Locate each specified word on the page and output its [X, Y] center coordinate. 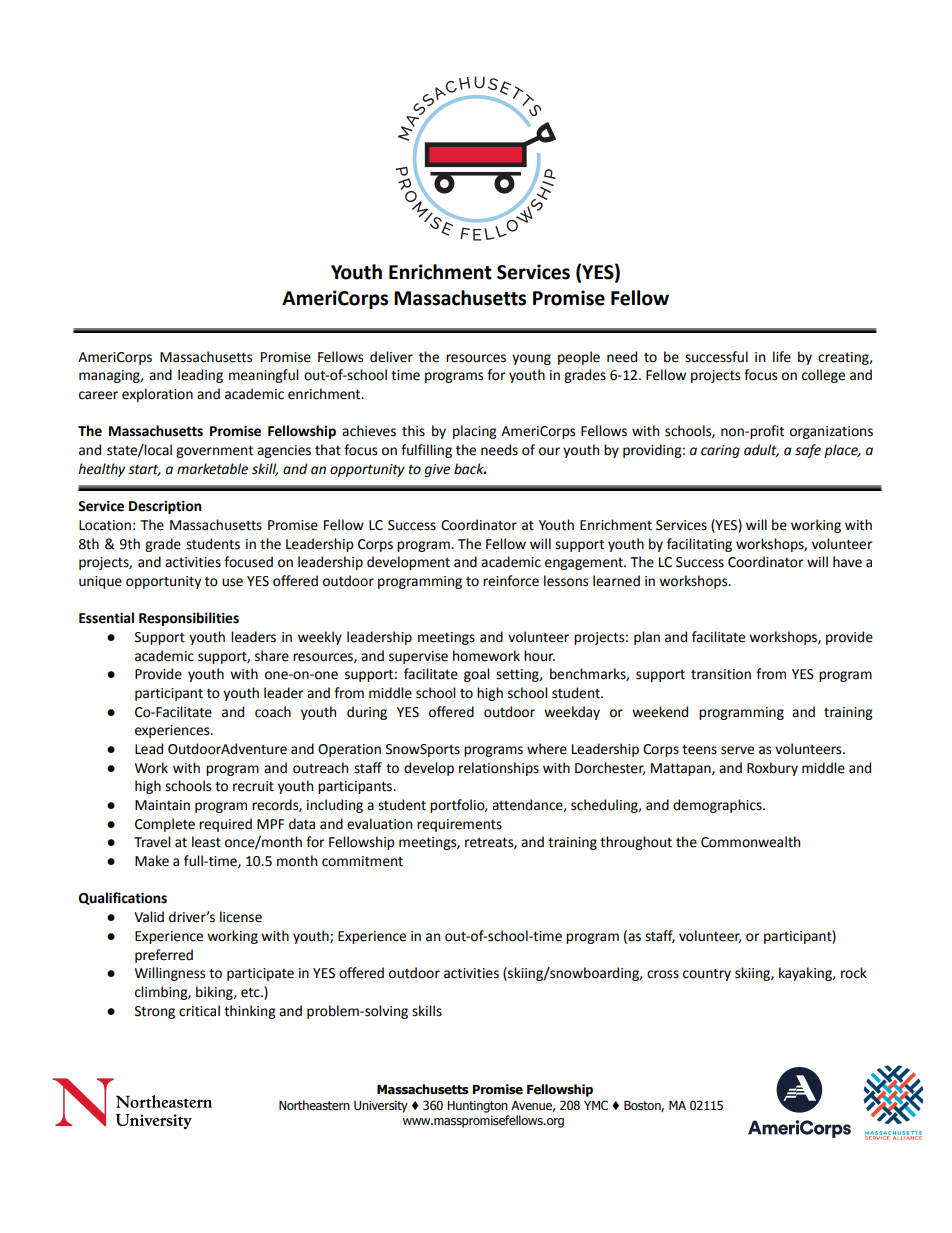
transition [721, 674]
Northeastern [314, 1105]
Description [165, 507]
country [707, 974]
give [437, 470]
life [782, 357]
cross [663, 974]
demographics [718, 806]
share [272, 656]
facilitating [699, 545]
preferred [164, 956]
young [531, 359]
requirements [459, 825]
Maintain [162, 805]
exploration [157, 395]
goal [477, 675]
